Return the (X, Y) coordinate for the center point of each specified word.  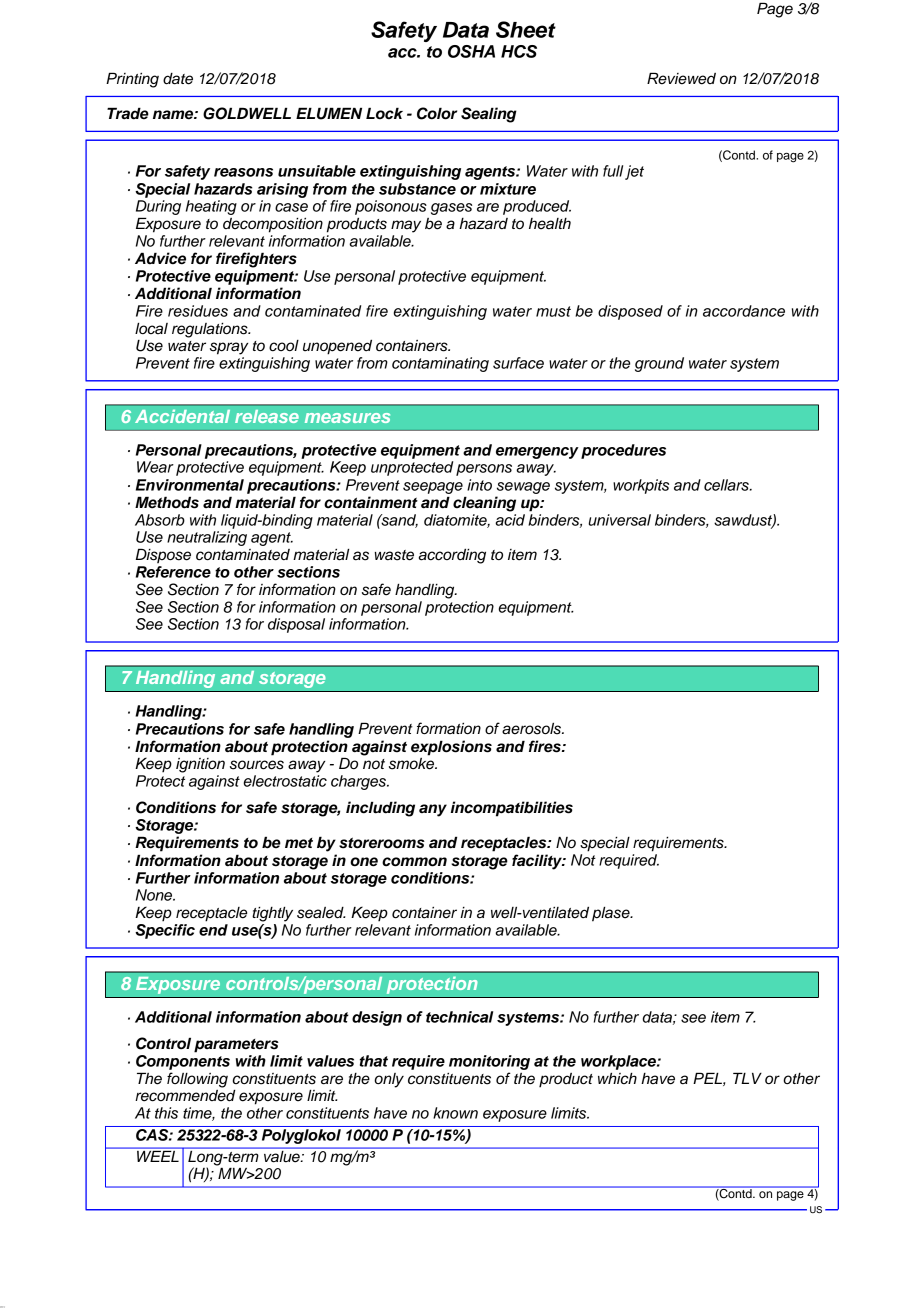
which (617, 1078)
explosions (451, 748)
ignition (200, 765)
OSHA (471, 51)
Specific (165, 931)
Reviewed (681, 78)
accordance (744, 311)
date (178, 79)
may (406, 226)
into (479, 485)
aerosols (532, 729)
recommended (185, 1095)
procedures (623, 451)
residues (198, 311)
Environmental (190, 485)
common (414, 862)
